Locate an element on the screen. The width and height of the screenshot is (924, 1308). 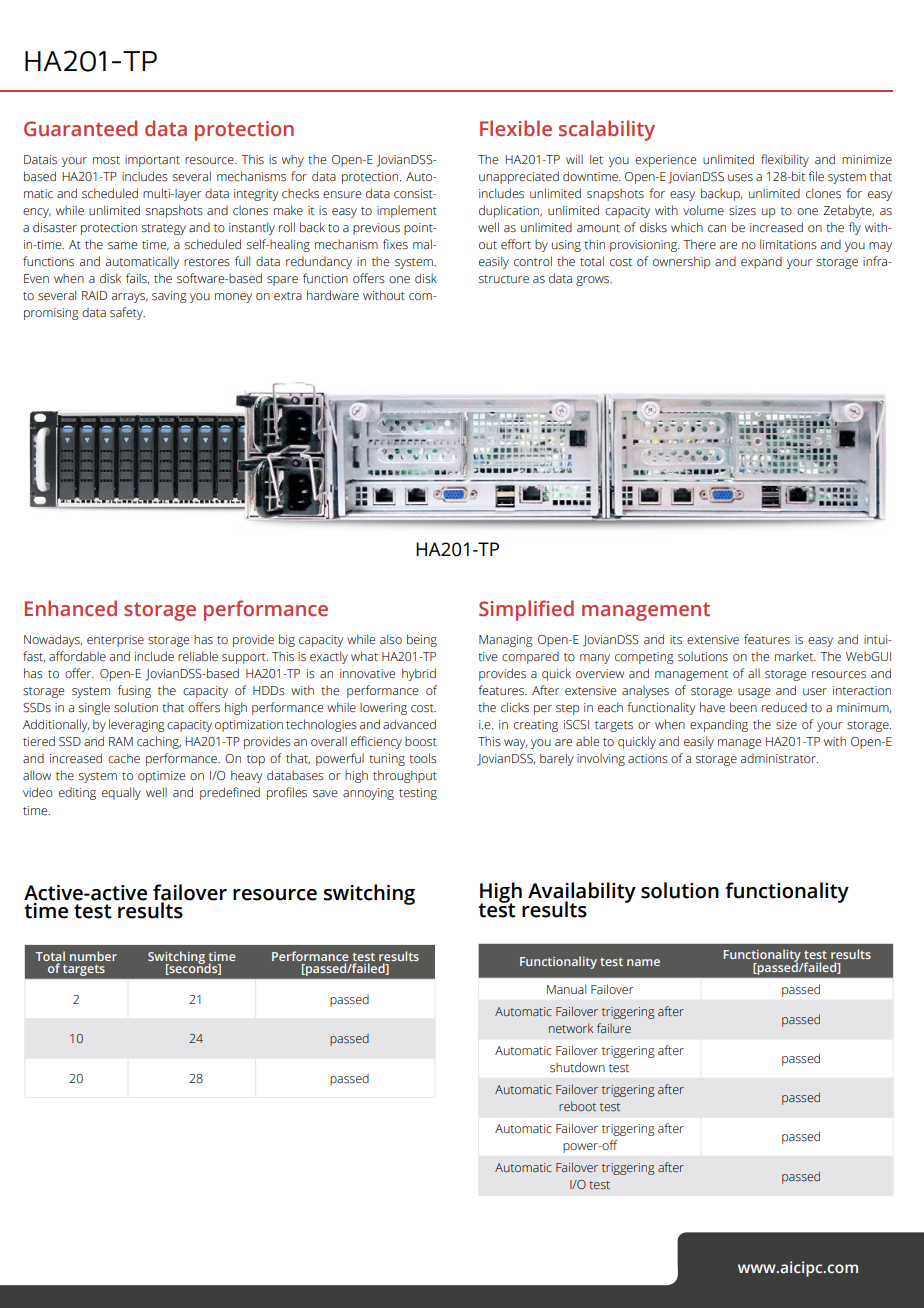
important is located at coordinates (152, 161).
